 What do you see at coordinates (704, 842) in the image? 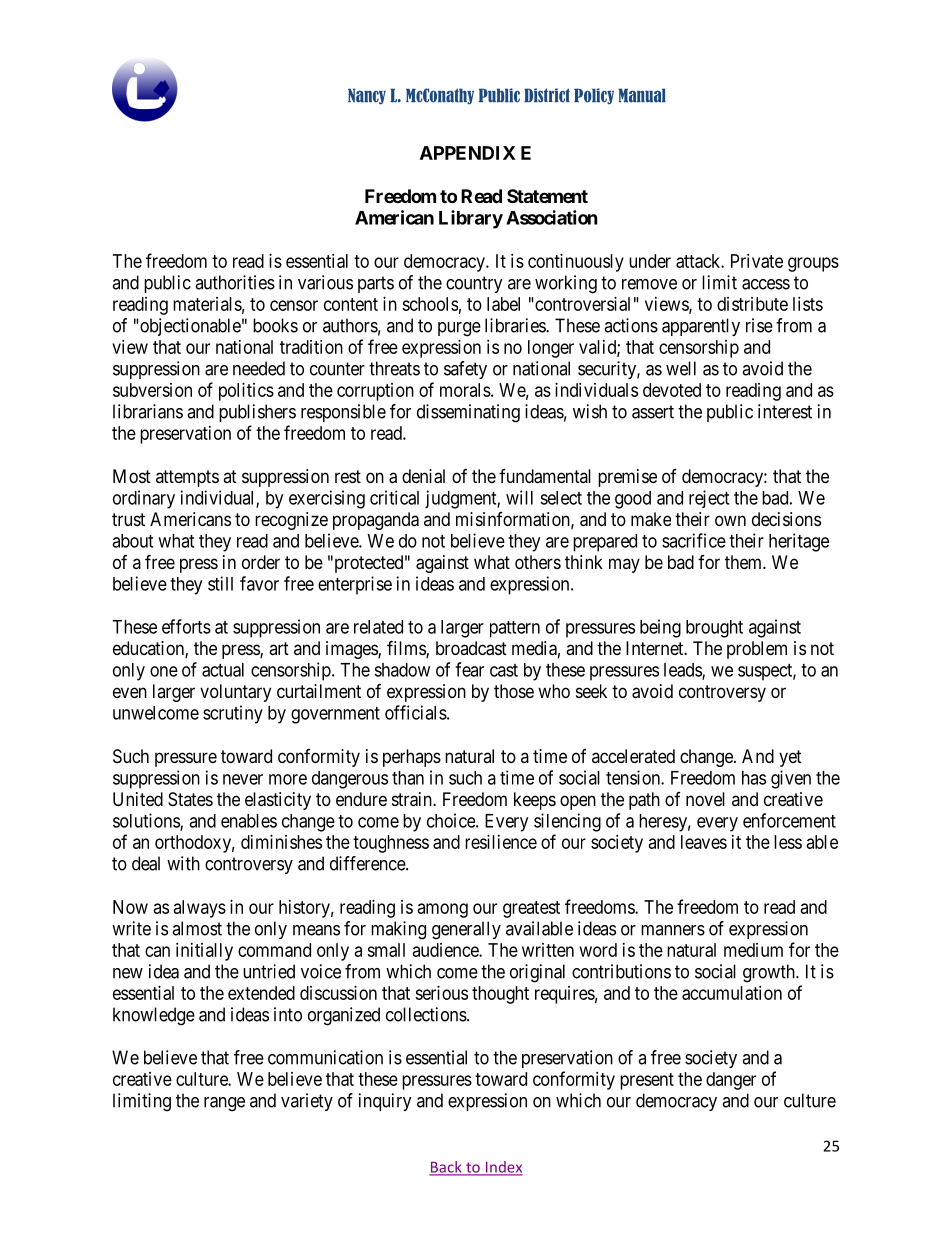
I see `leaves` at bounding box center [704, 842].
